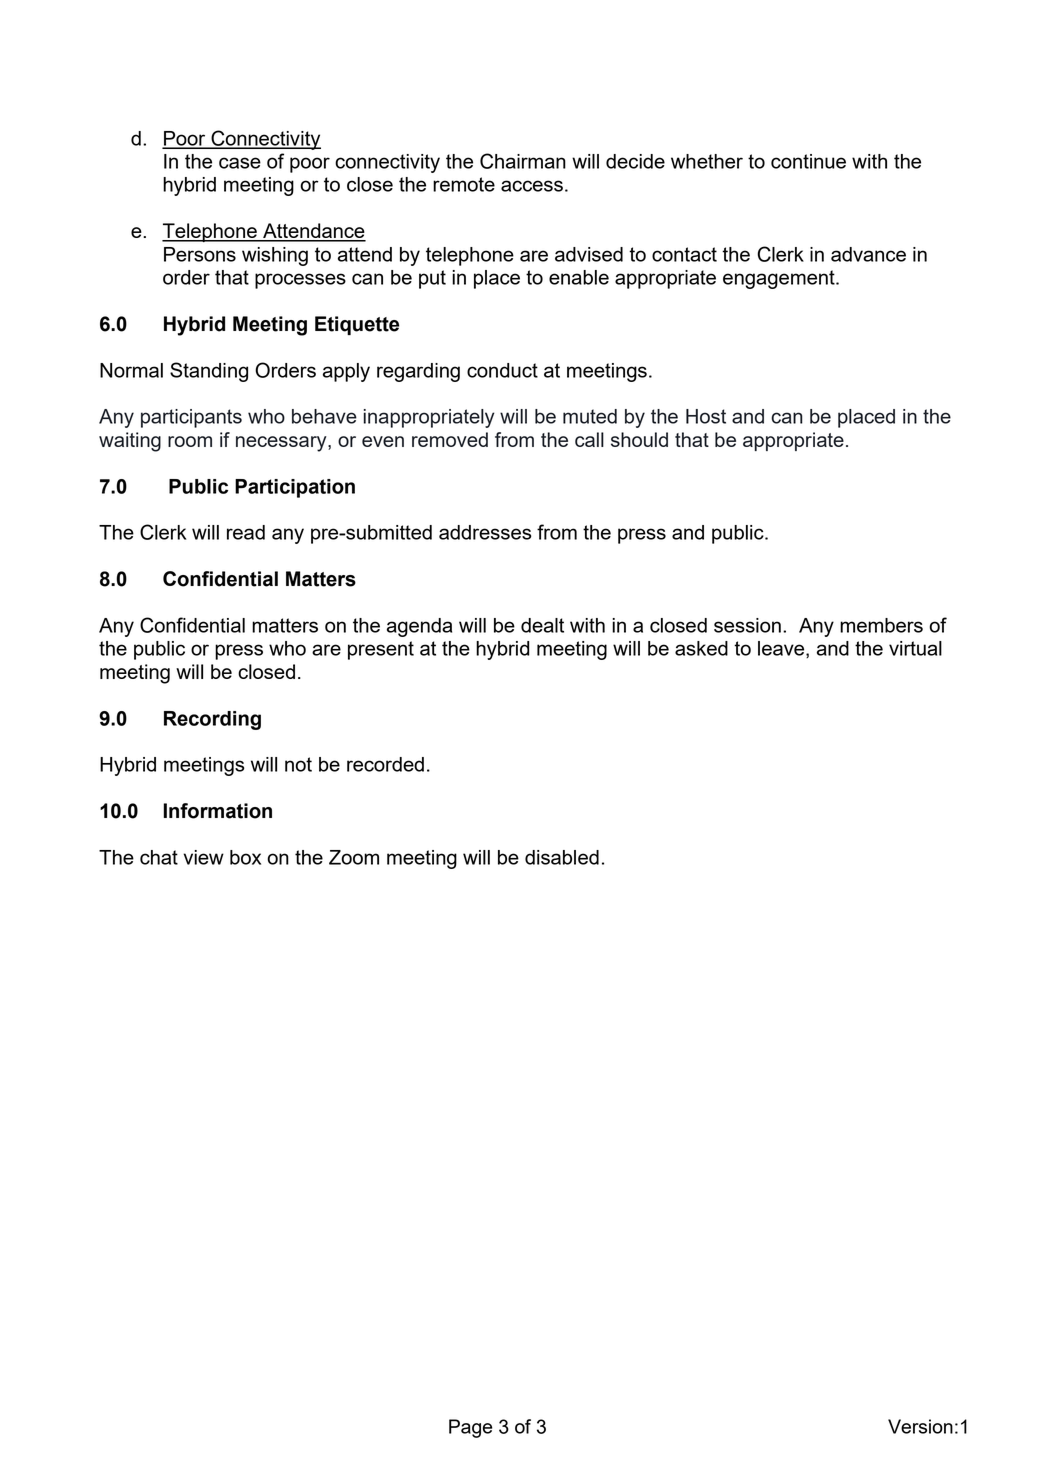 The width and height of the screenshot is (1044, 1477). I want to click on virtual, so click(915, 648).
